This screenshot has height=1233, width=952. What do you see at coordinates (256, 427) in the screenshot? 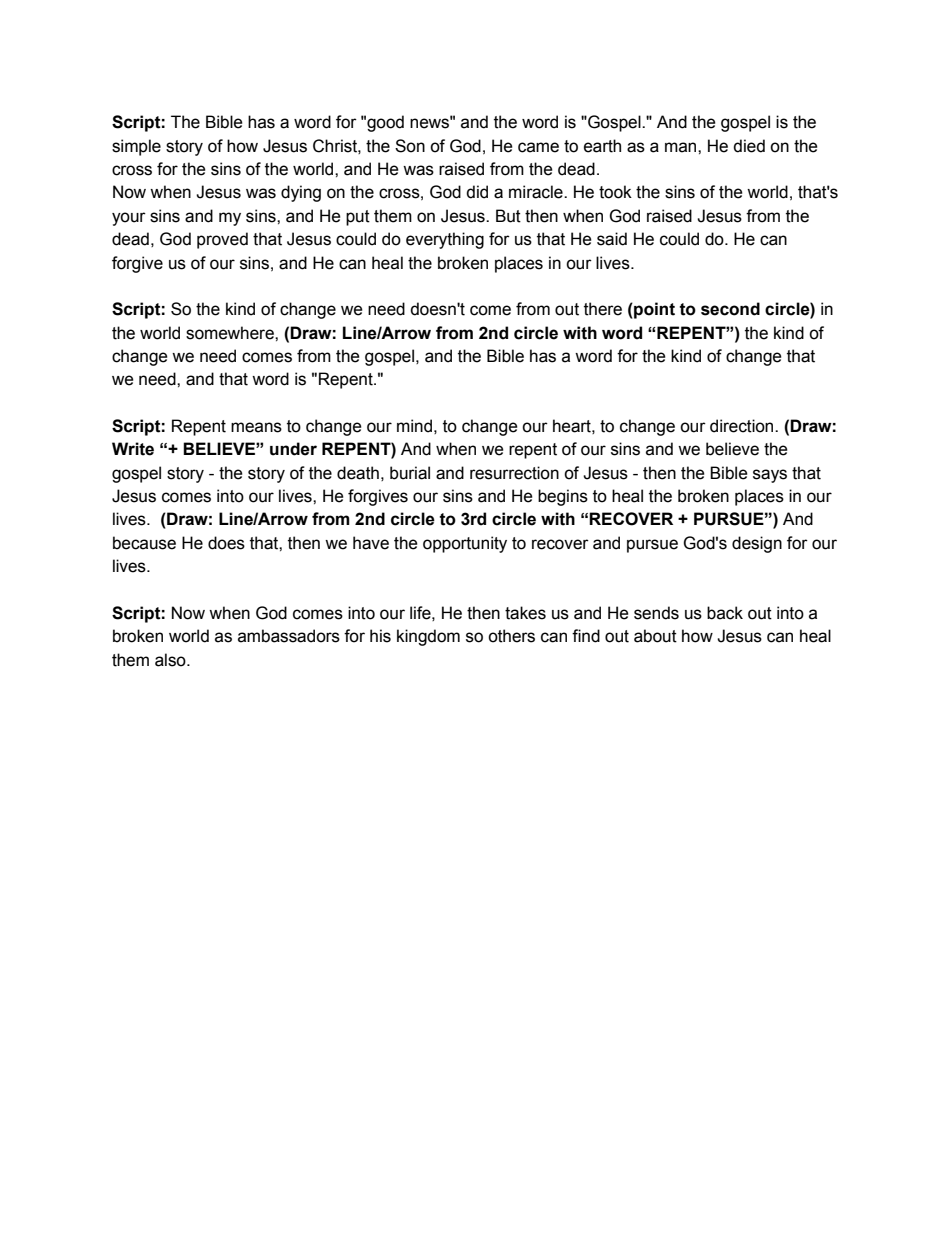
I see `means` at bounding box center [256, 427].
